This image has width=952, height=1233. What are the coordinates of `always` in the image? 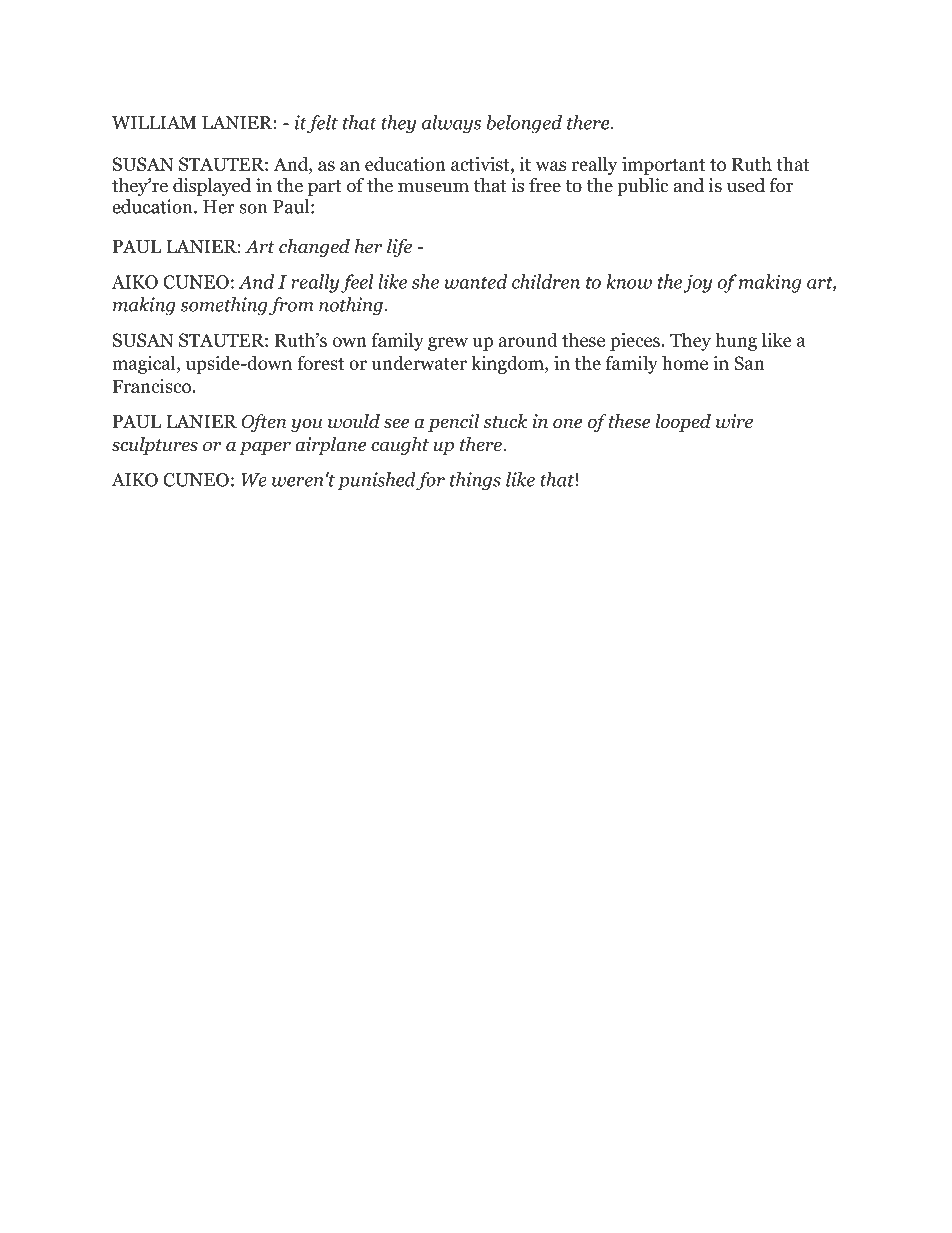 It's located at (451, 124).
